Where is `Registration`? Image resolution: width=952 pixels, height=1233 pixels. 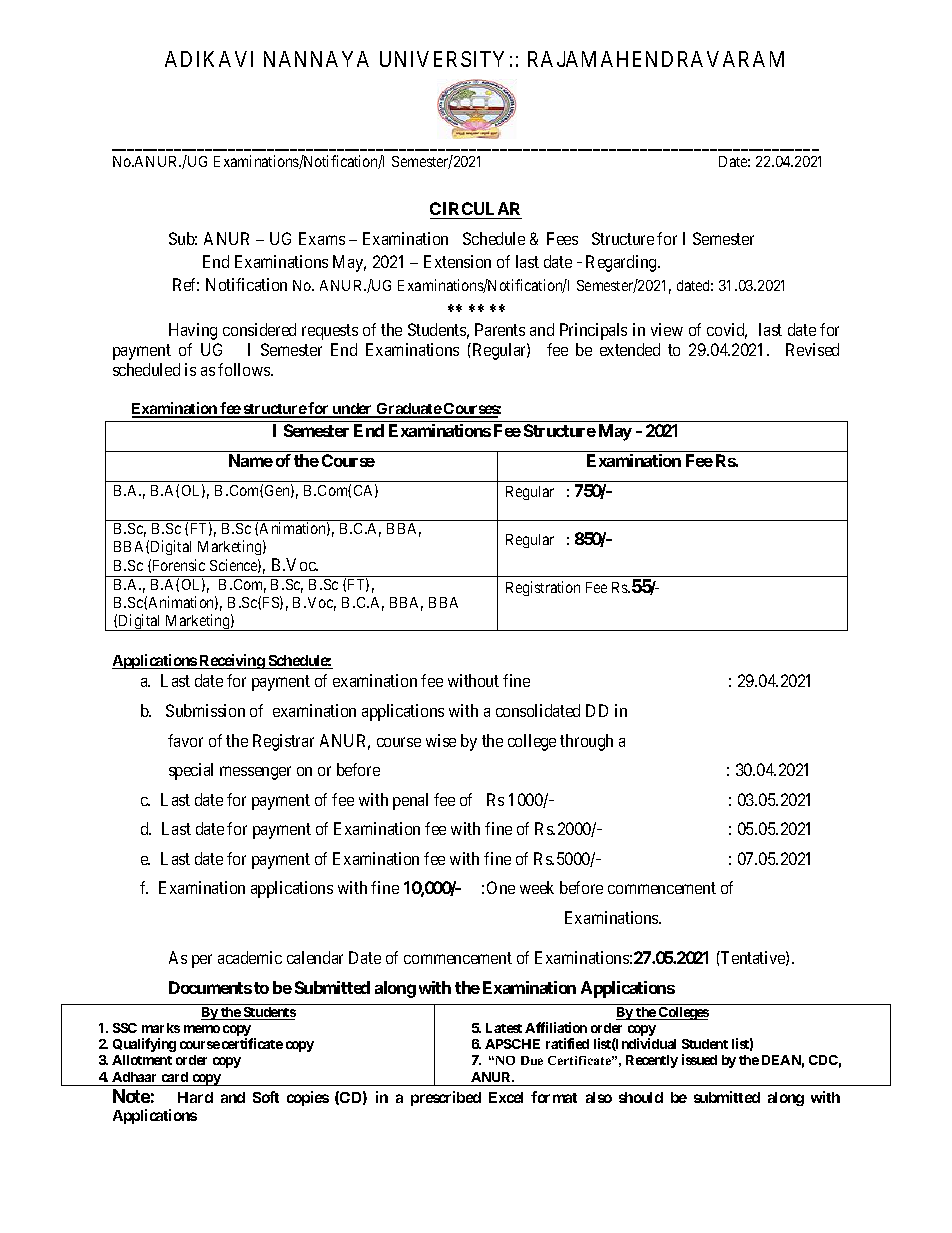 Registration is located at coordinates (543, 588).
